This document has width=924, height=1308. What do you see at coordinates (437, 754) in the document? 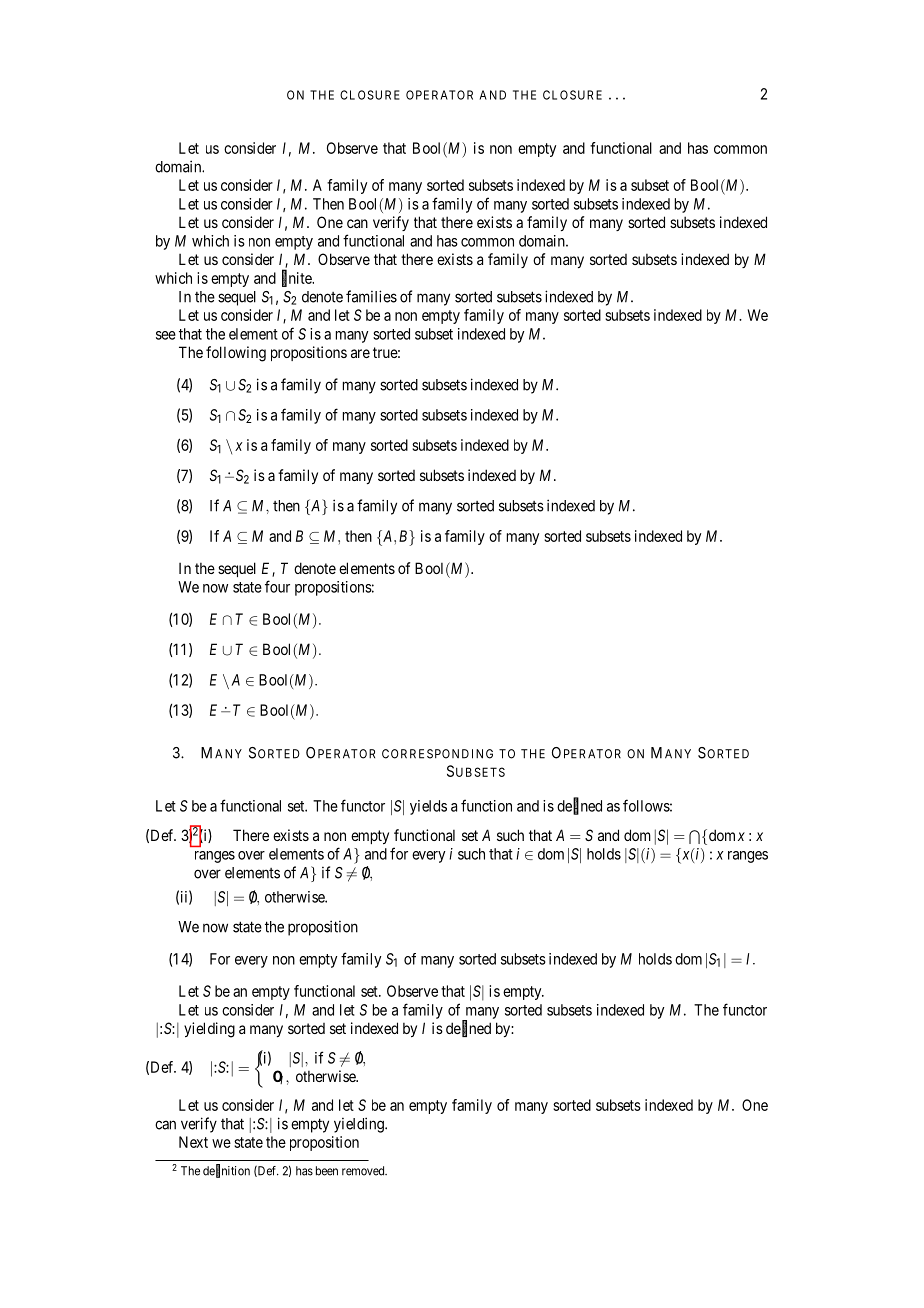
I see `CORRESPONDING` at bounding box center [437, 754].
